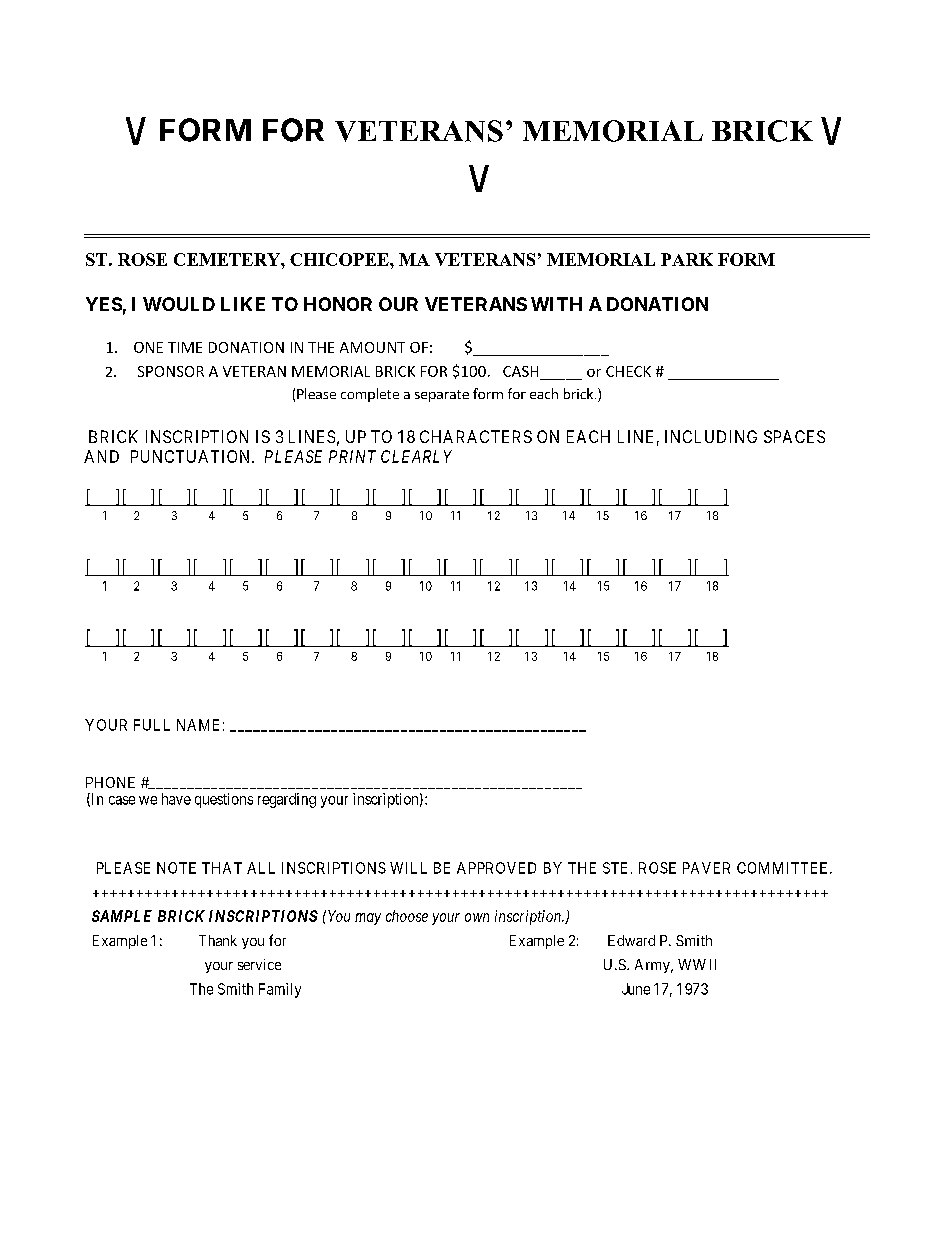  Describe the element at coordinates (218, 940) in the screenshot. I see `Thank` at that location.
